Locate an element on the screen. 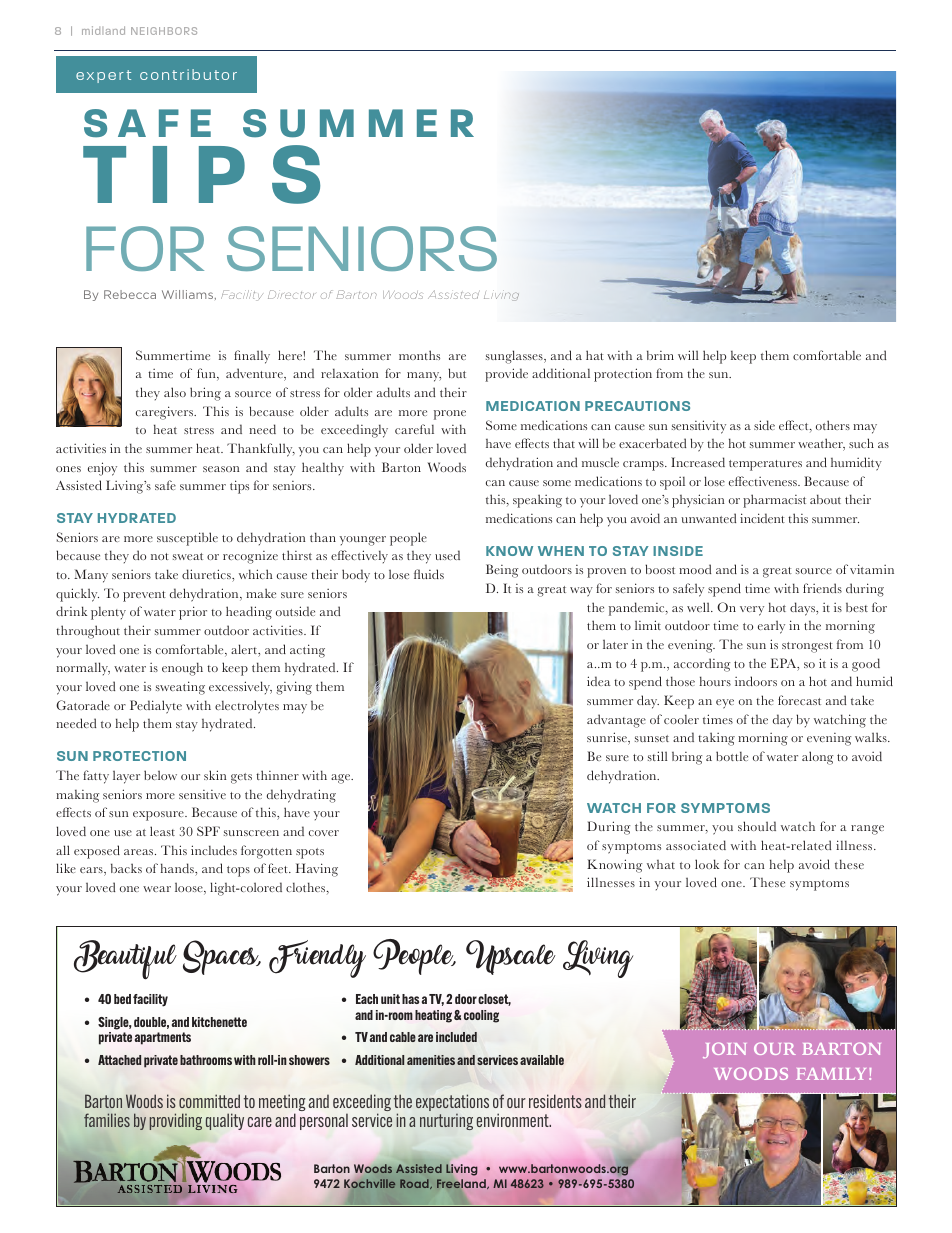 Image resolution: width=952 pixels, height=1233 pixels. NEIGHBORS is located at coordinates (164, 31).
